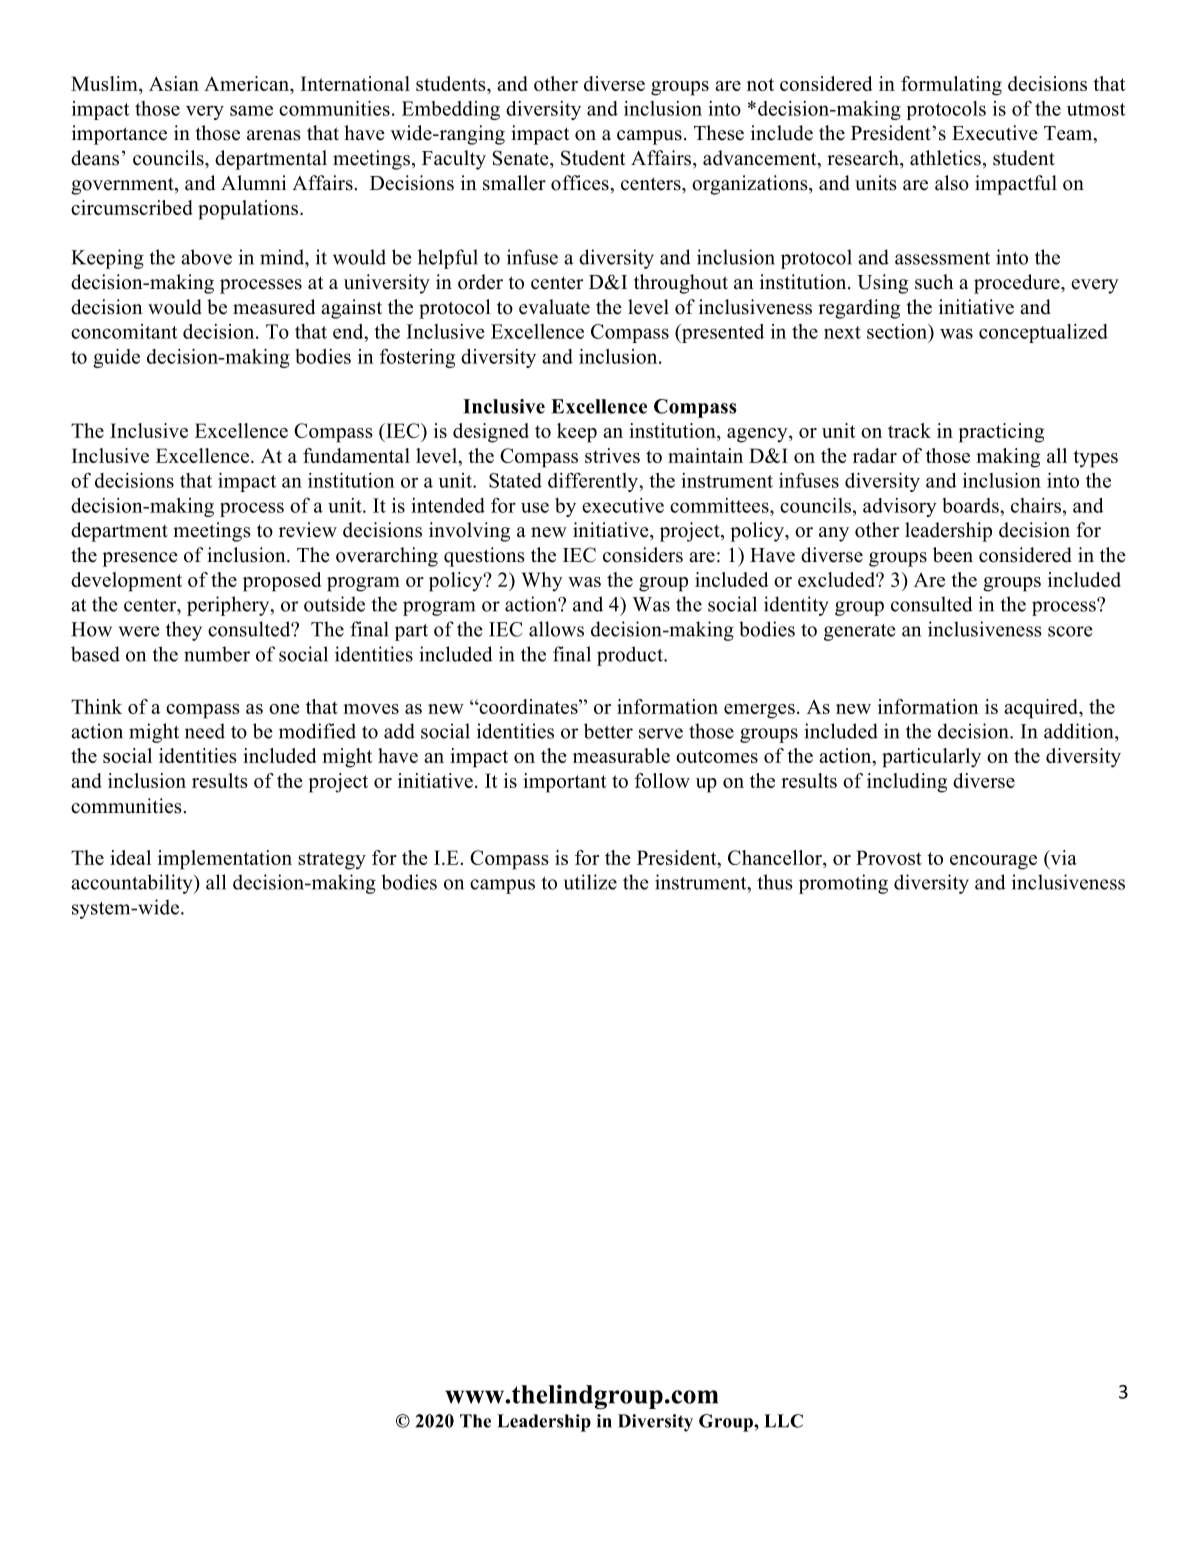  What do you see at coordinates (945, 158) in the screenshot?
I see `athletics` at bounding box center [945, 158].
